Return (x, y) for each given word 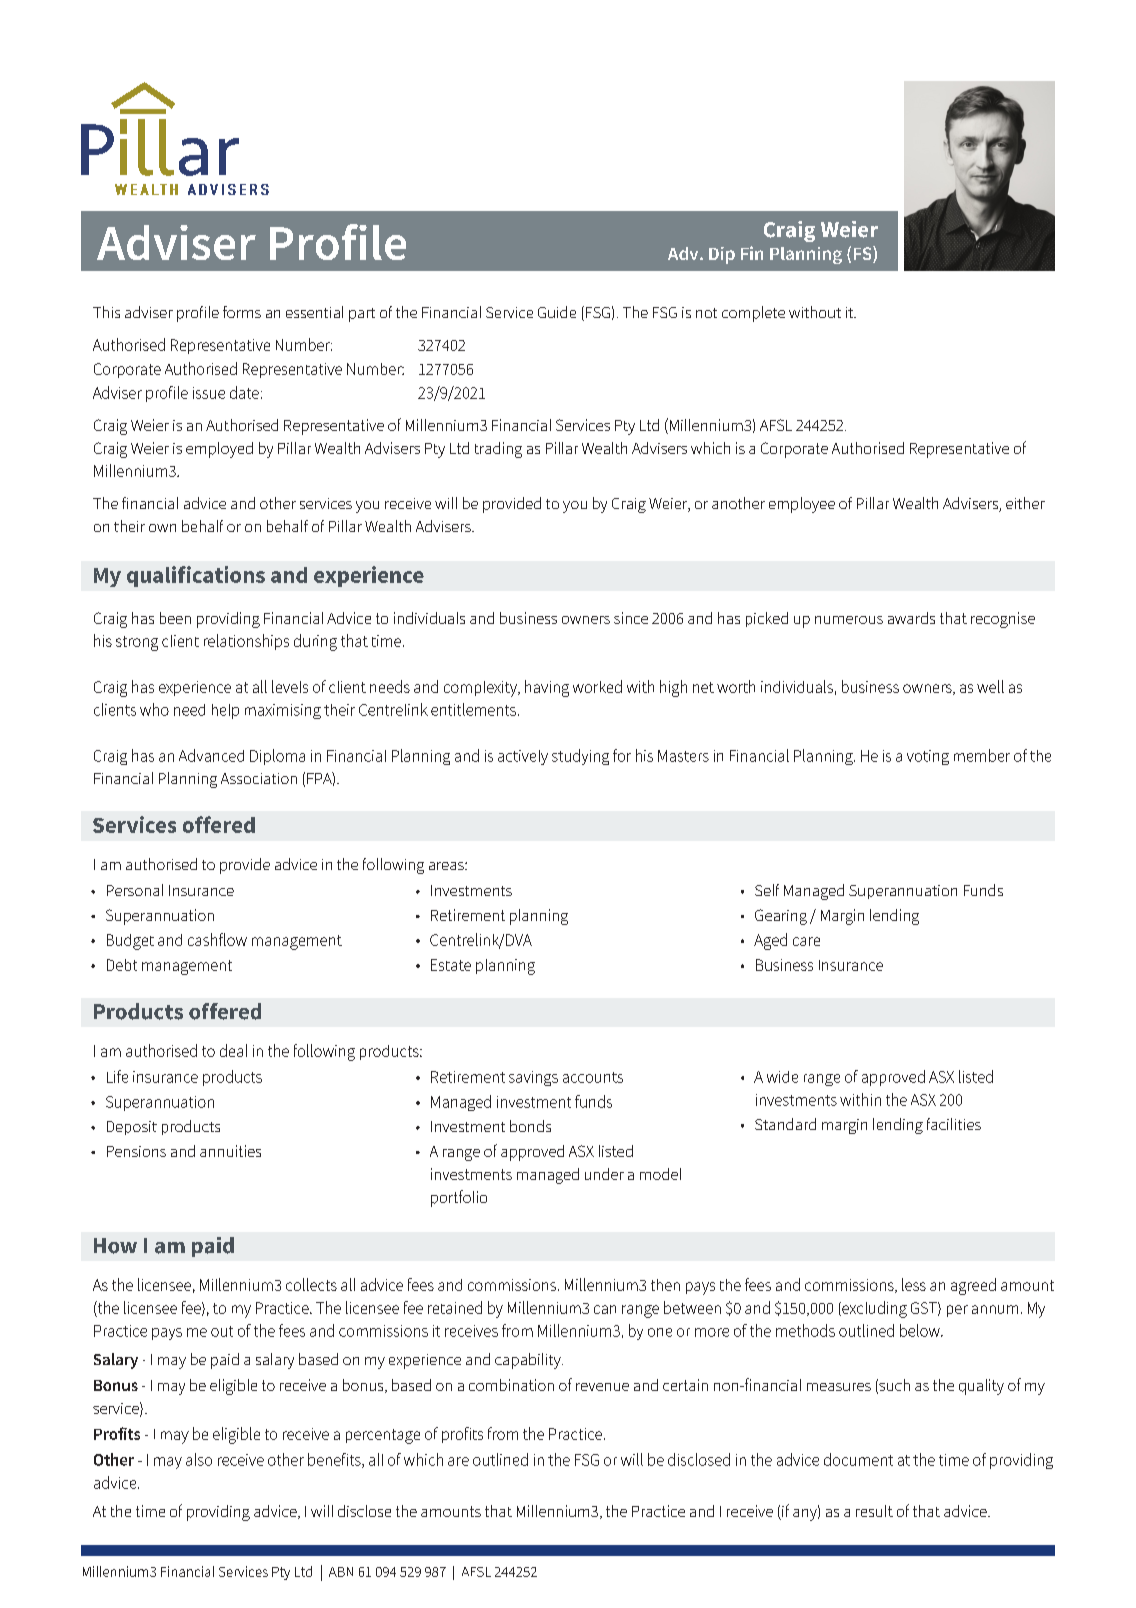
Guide (557, 312)
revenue (602, 1387)
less (914, 1284)
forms (242, 312)
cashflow (217, 939)
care (806, 941)
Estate (451, 965)
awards (911, 618)
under (604, 1174)
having (547, 688)
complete (753, 314)
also (199, 1459)
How (115, 1246)
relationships (246, 642)
